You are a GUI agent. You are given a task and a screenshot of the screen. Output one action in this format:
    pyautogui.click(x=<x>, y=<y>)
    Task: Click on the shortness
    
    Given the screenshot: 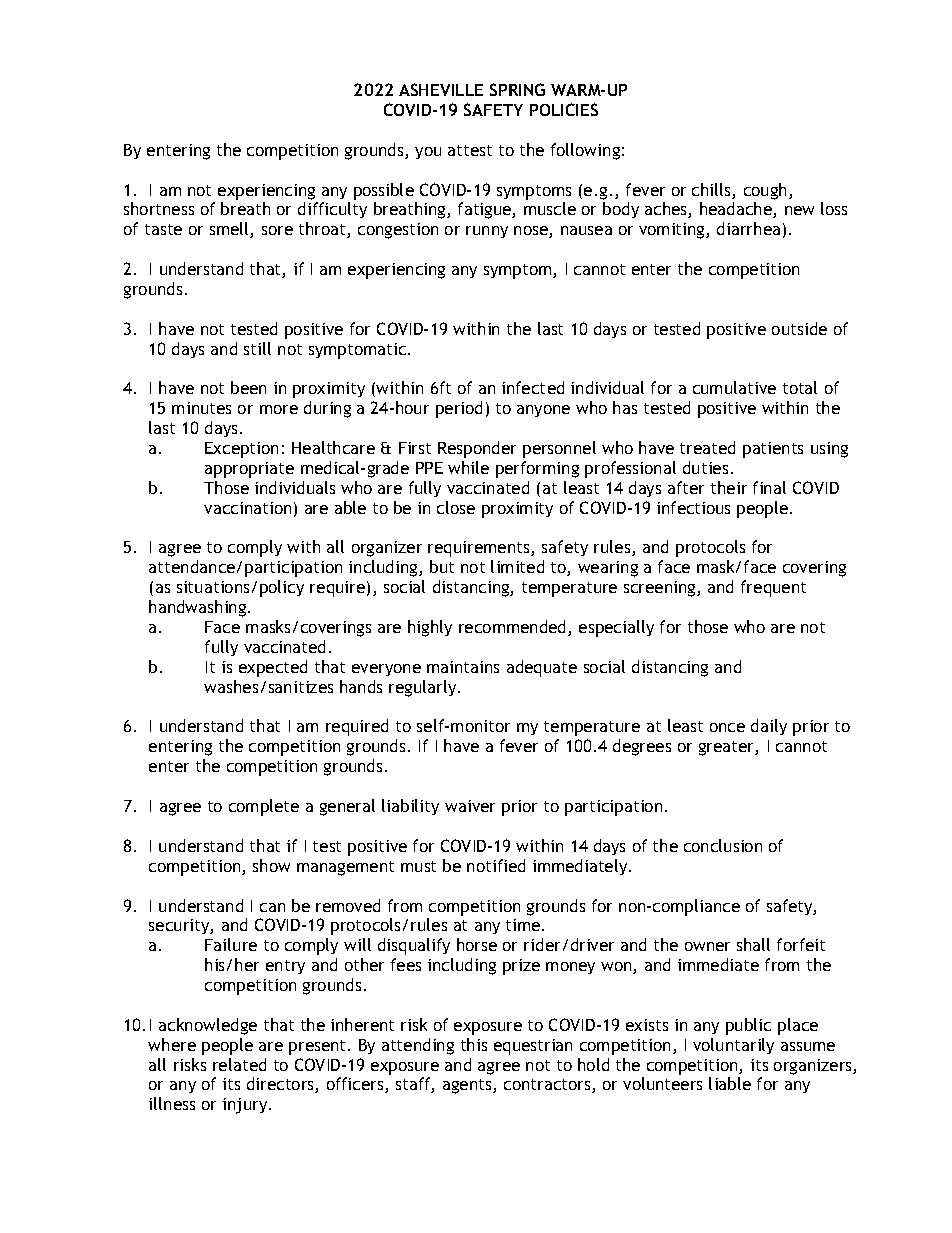 What is the action you would take?
    pyautogui.click(x=159, y=208)
